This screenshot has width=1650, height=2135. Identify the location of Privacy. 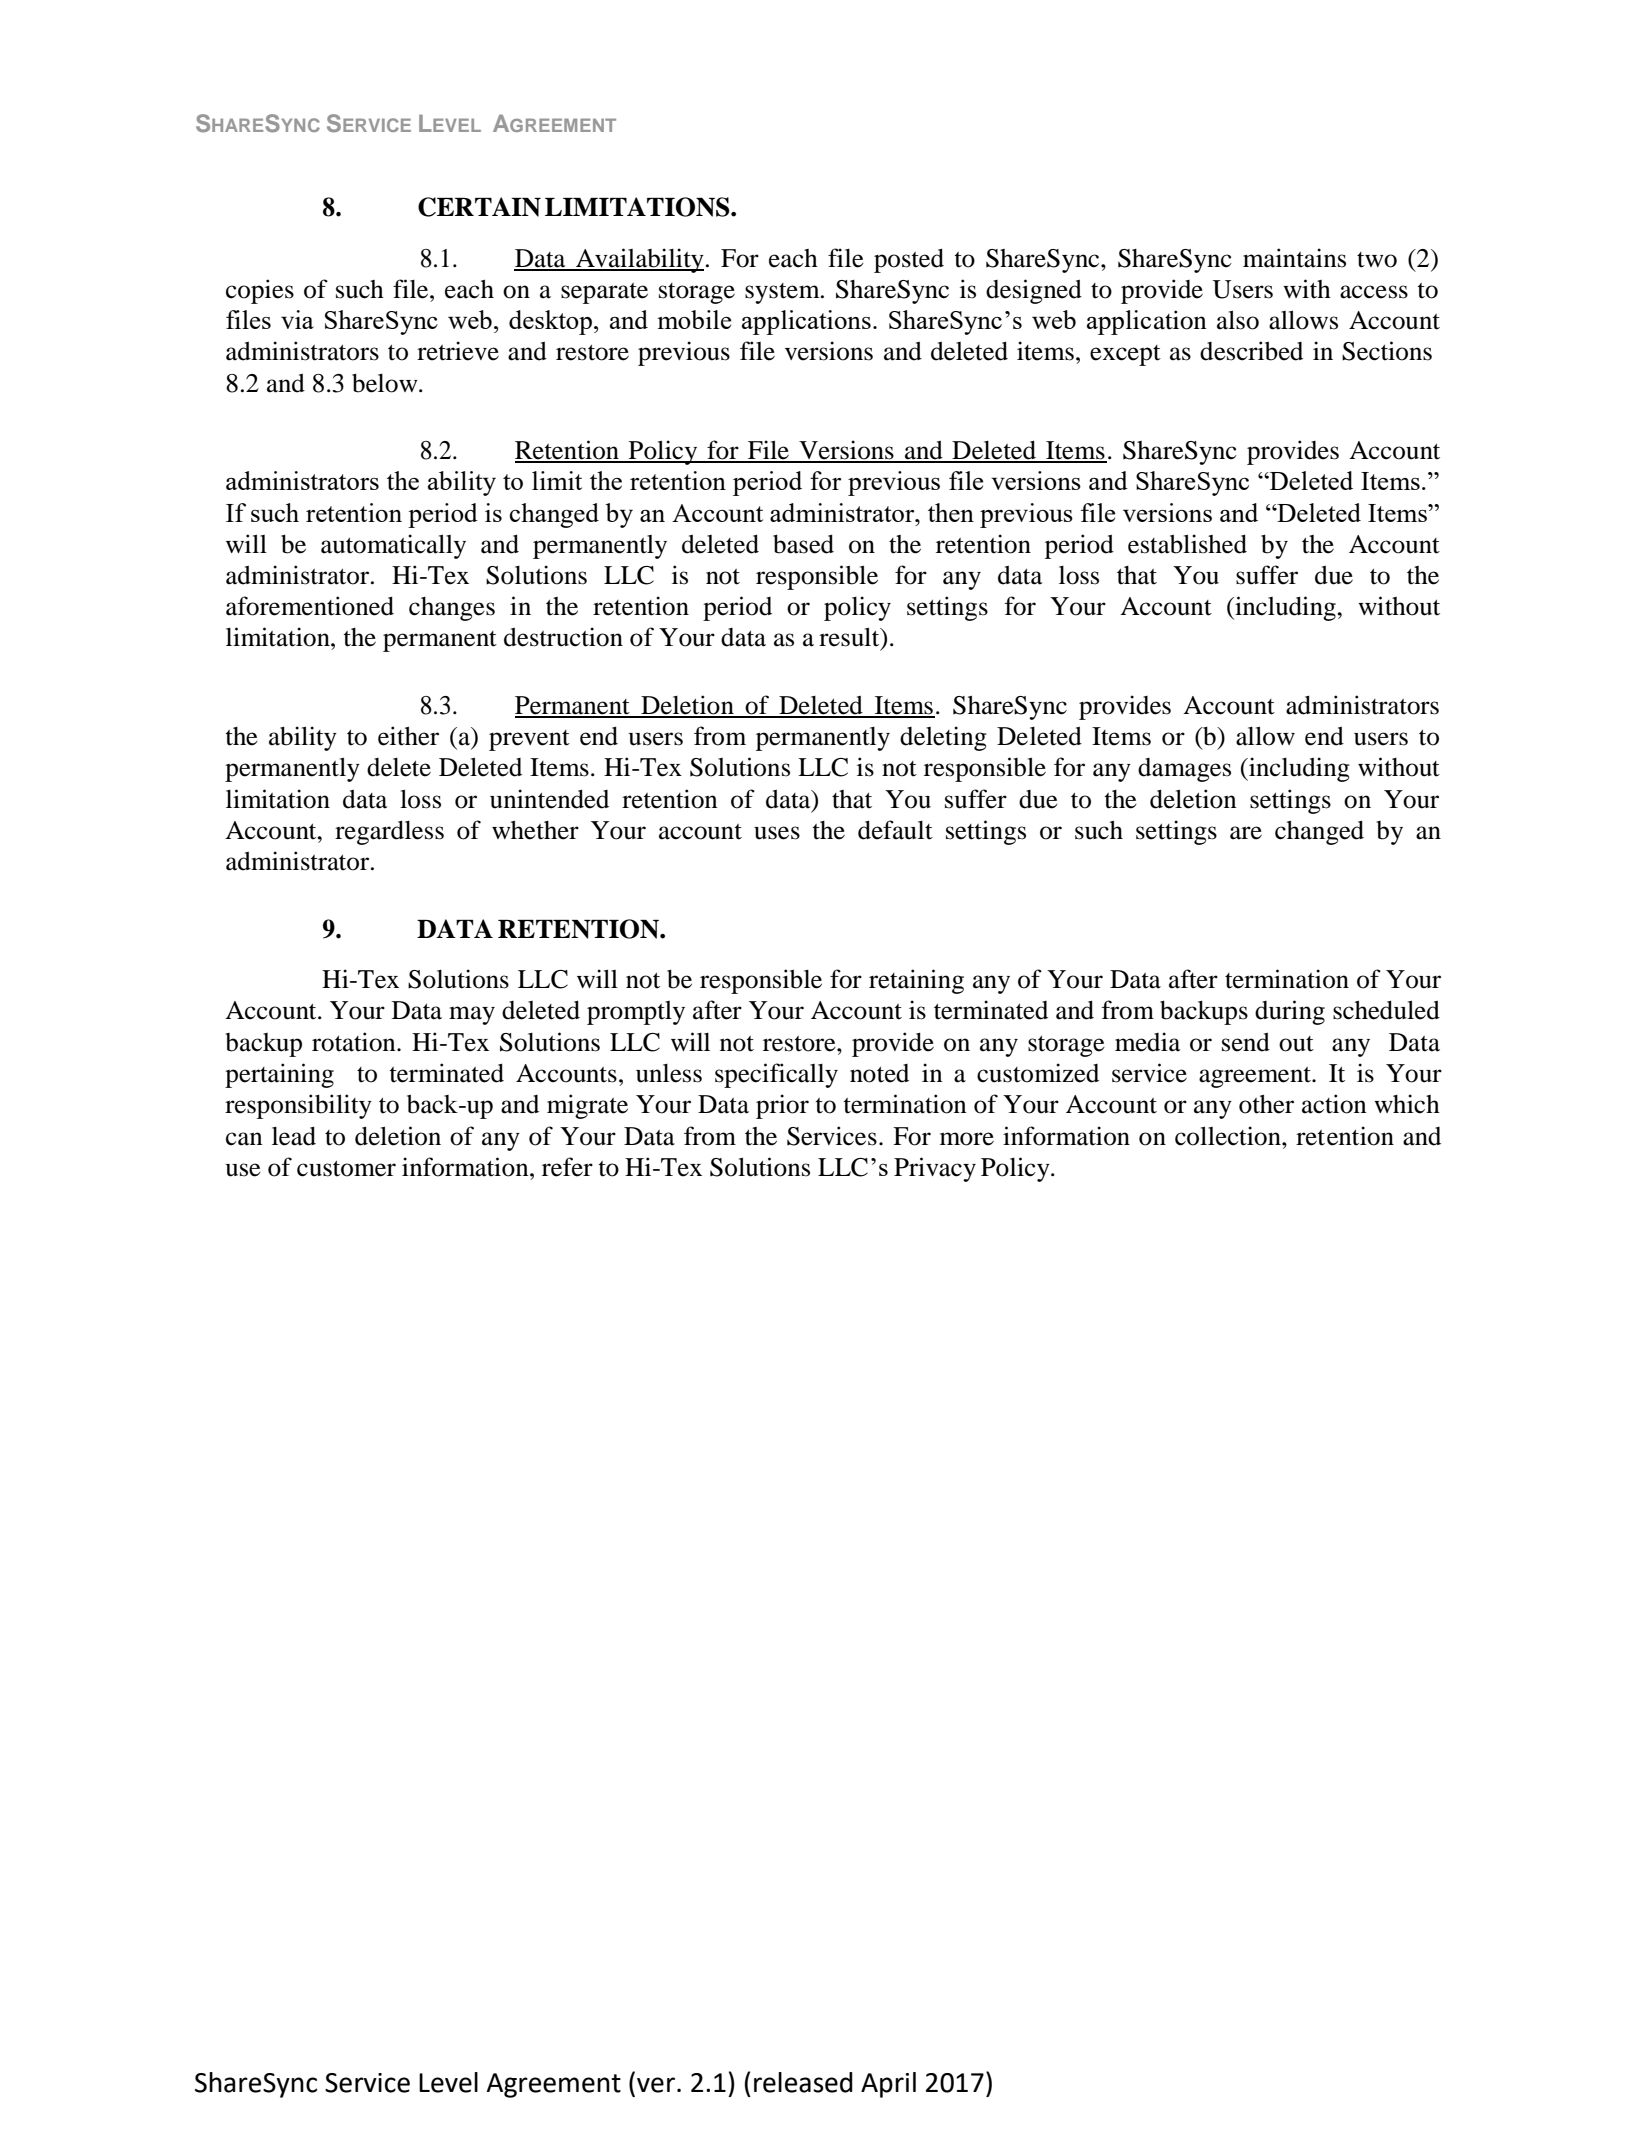
(935, 1169).
